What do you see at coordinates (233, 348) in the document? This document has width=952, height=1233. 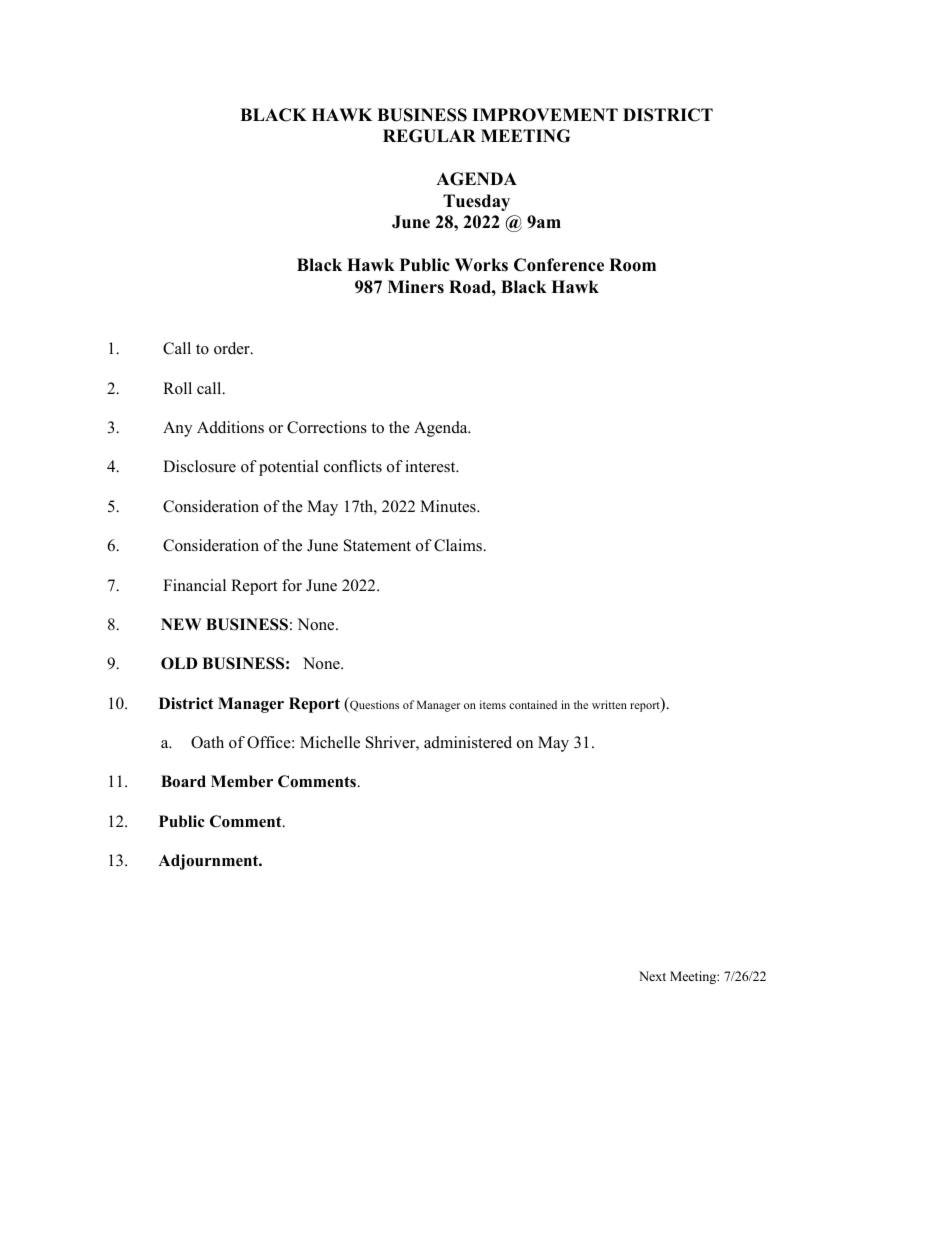 I see `order` at bounding box center [233, 348].
